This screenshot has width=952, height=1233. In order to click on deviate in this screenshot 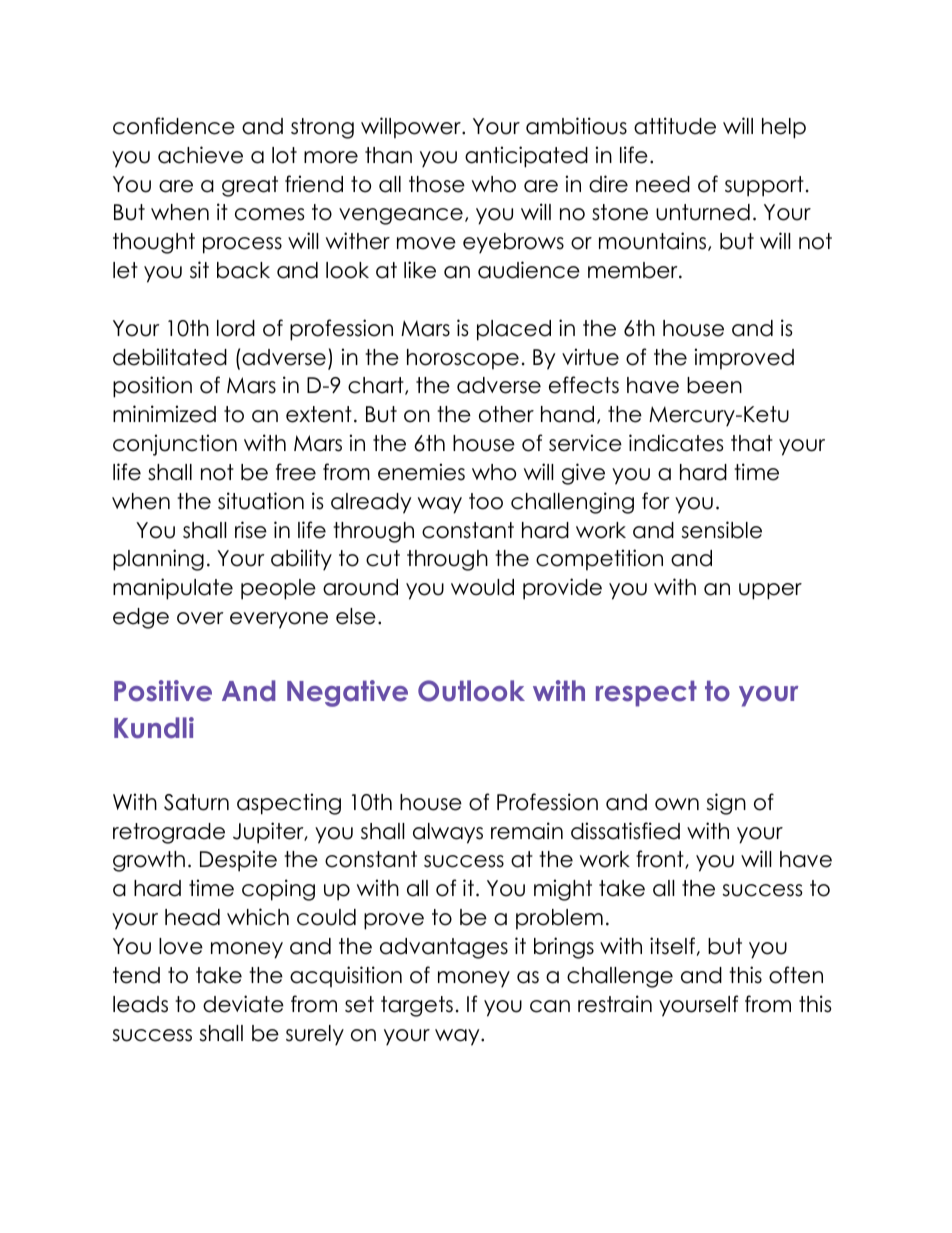, I will do `click(243, 1004)`.
